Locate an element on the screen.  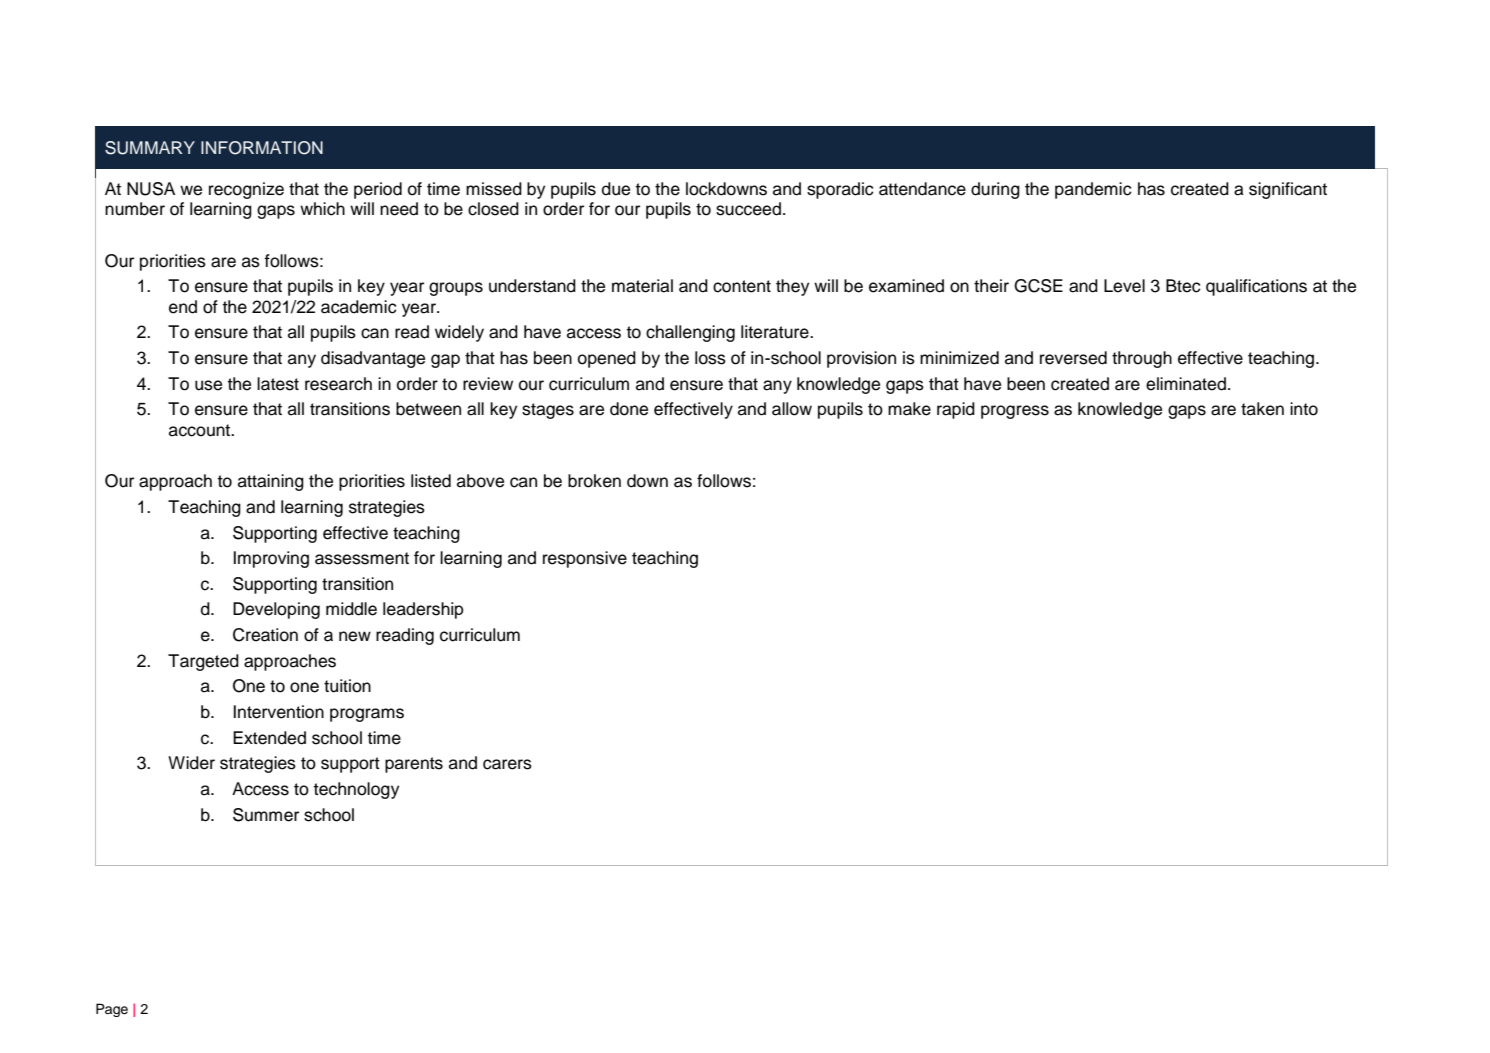
carers is located at coordinates (507, 764).
